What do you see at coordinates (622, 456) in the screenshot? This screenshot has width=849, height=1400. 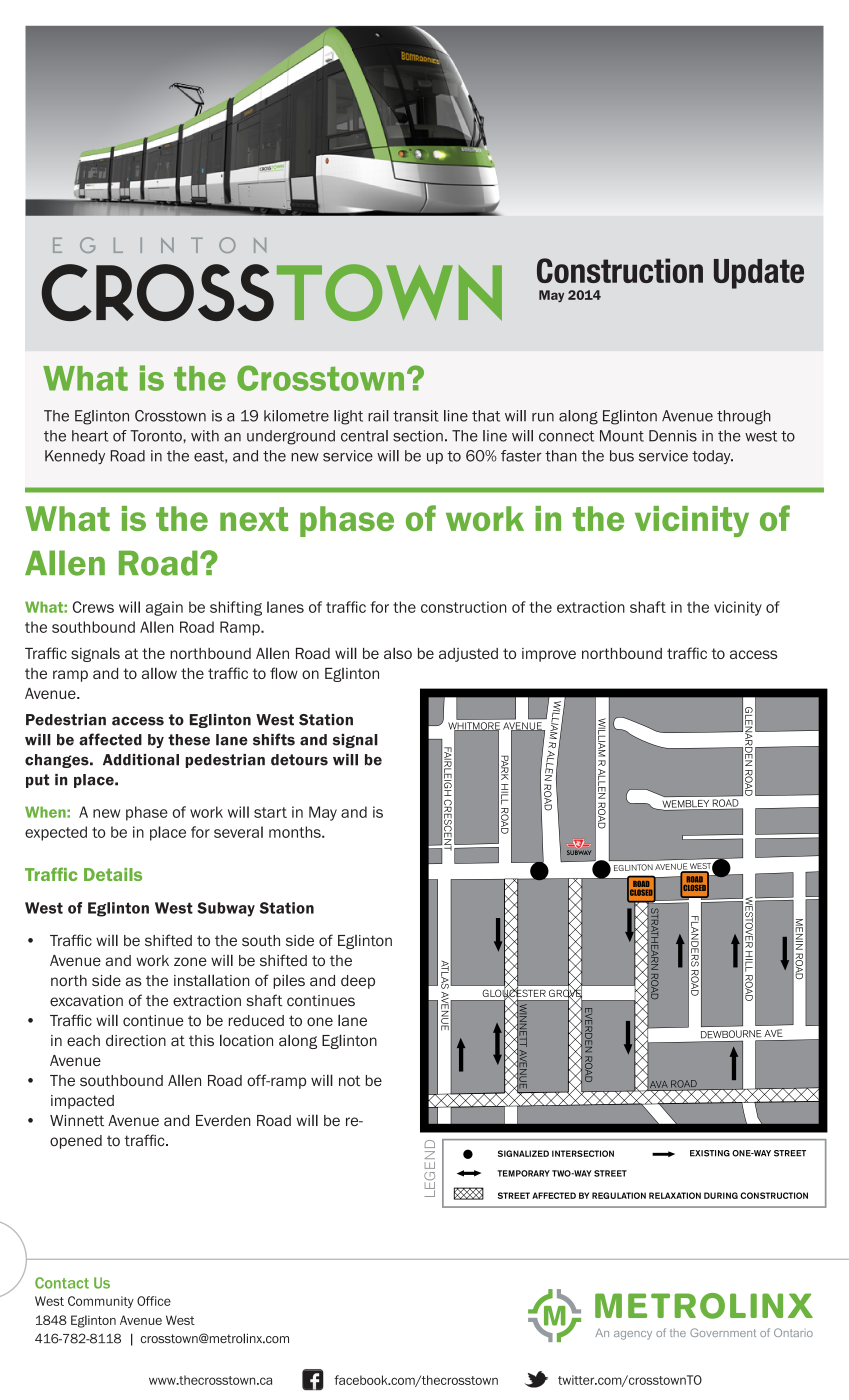 I see `bus` at bounding box center [622, 456].
